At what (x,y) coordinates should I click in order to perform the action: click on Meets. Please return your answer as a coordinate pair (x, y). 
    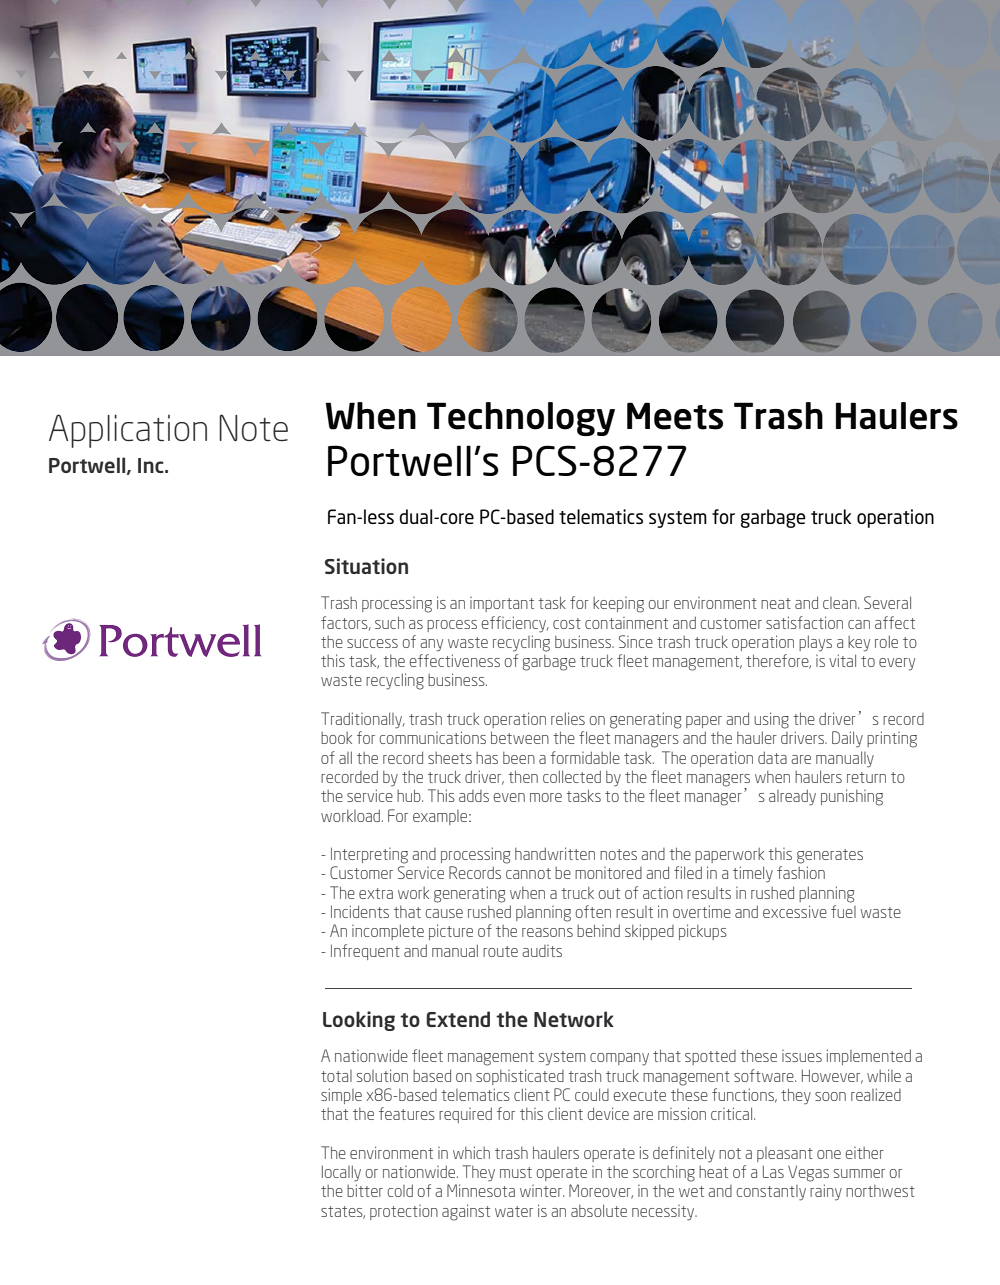
    Looking at the image, I should click on (675, 416).
